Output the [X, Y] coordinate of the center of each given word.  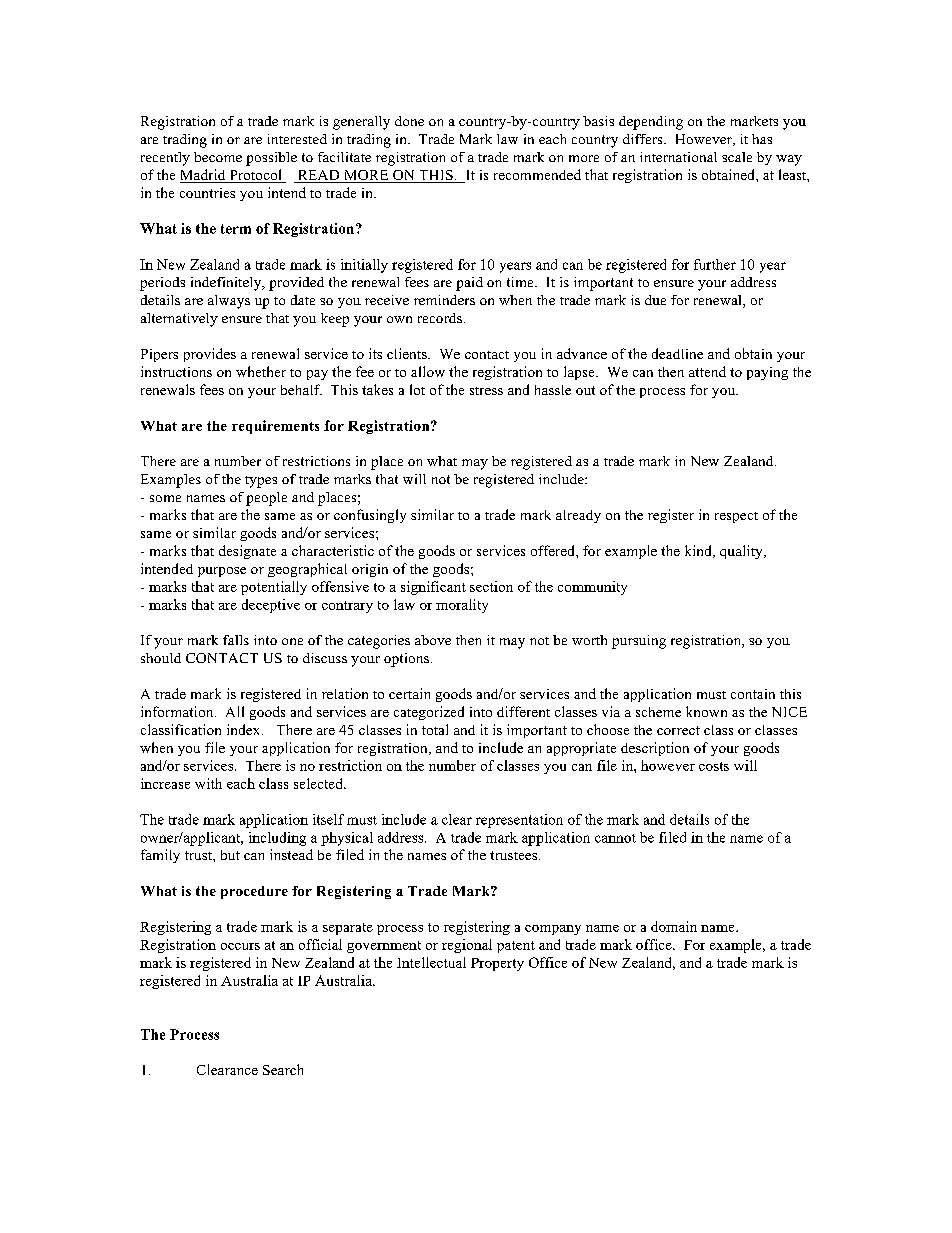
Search [283, 1069]
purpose [222, 572]
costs [714, 766]
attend [707, 371]
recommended [537, 174]
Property [497, 964]
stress [486, 391]
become [218, 157]
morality [462, 606]
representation [519, 821]
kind [699, 551]
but [230, 855]
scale [737, 157]
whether [261, 371]
